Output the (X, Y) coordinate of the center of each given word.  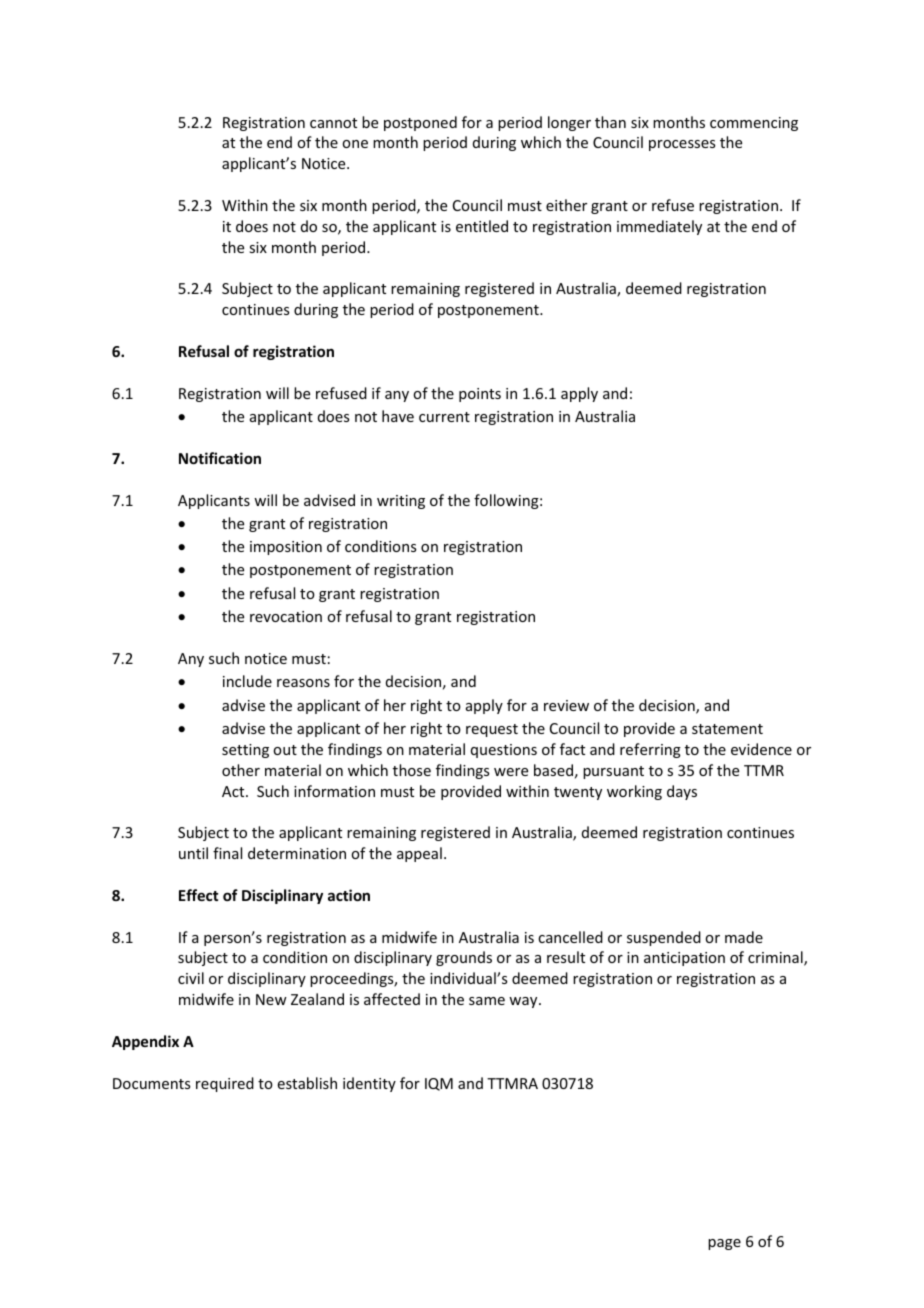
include (247, 681)
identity (369, 1084)
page (724, 1244)
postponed (420, 123)
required (225, 1084)
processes (682, 145)
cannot (333, 123)
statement (727, 729)
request (492, 730)
